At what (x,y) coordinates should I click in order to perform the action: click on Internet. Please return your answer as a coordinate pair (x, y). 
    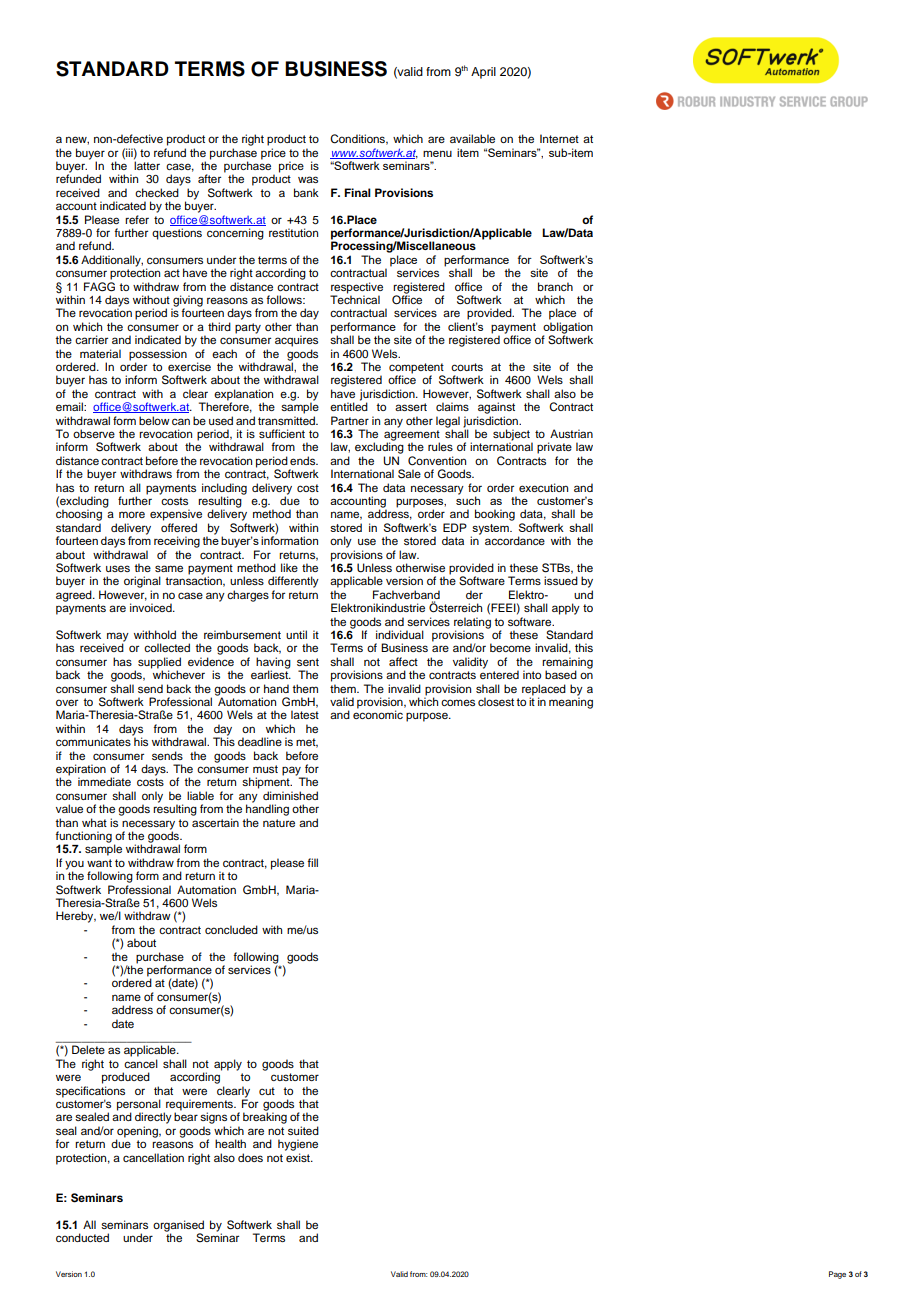
    Looking at the image, I should click on (559, 138).
